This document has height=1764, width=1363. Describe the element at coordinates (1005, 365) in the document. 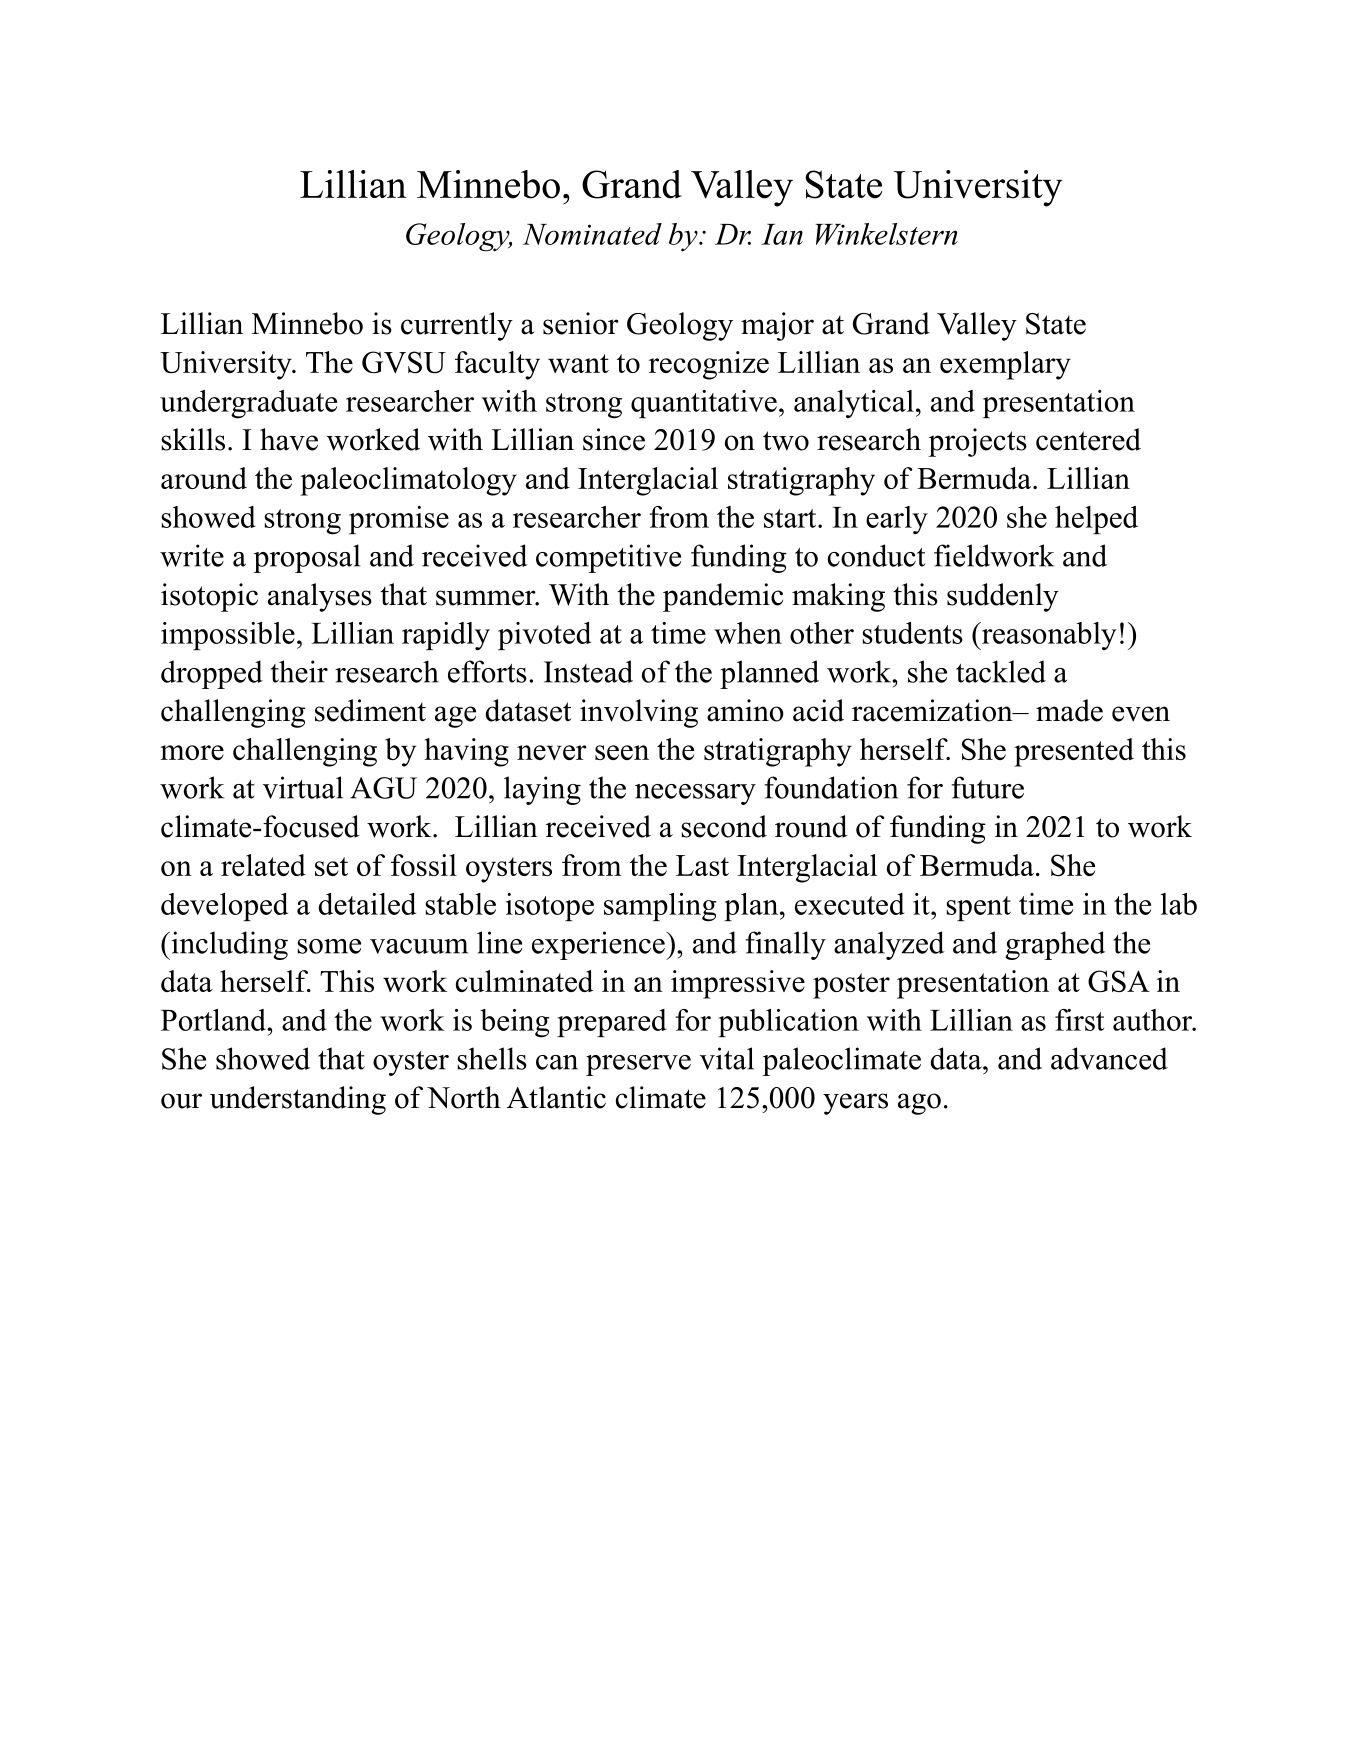

I see `exemplary` at that location.
